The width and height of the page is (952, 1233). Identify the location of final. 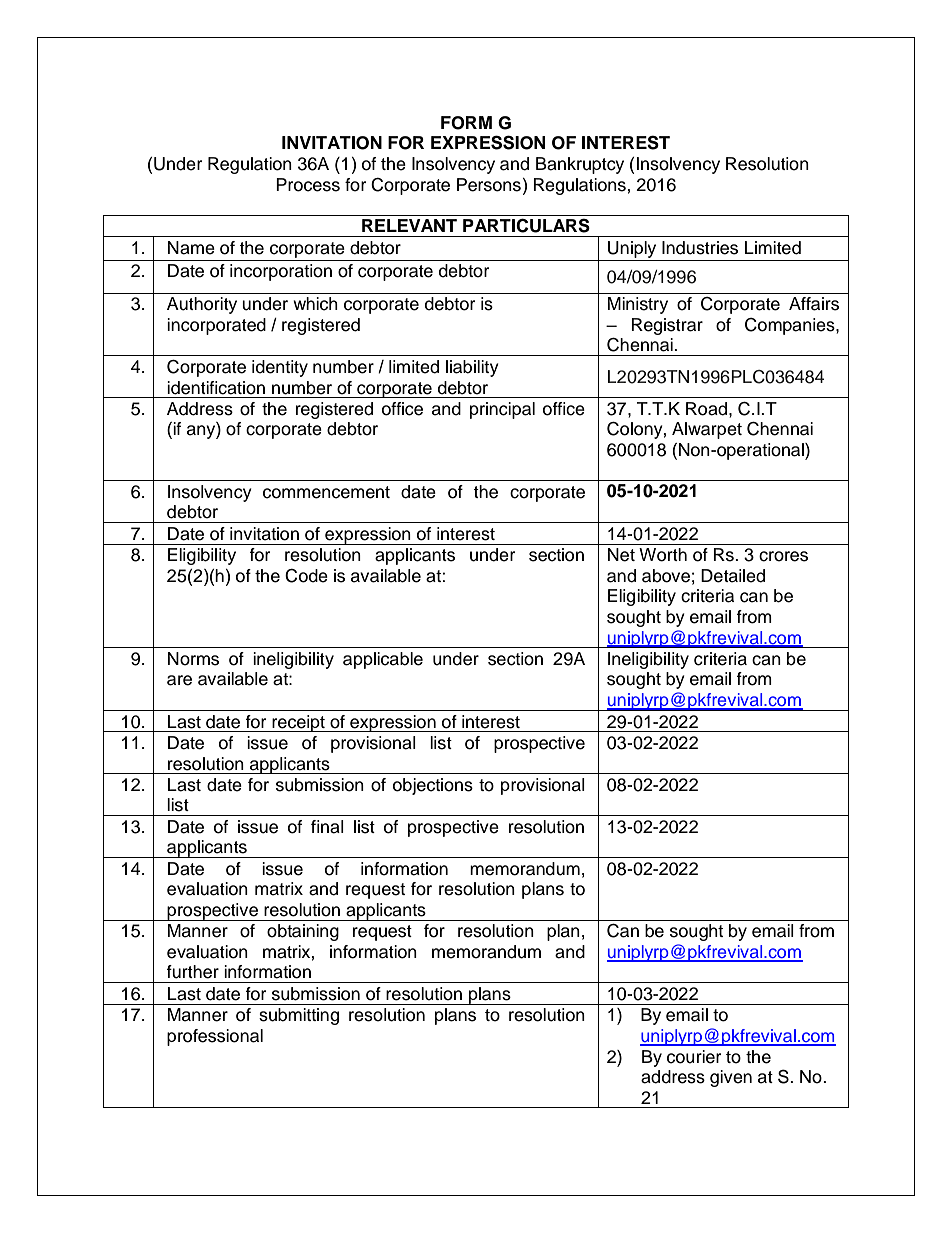
(327, 827).
